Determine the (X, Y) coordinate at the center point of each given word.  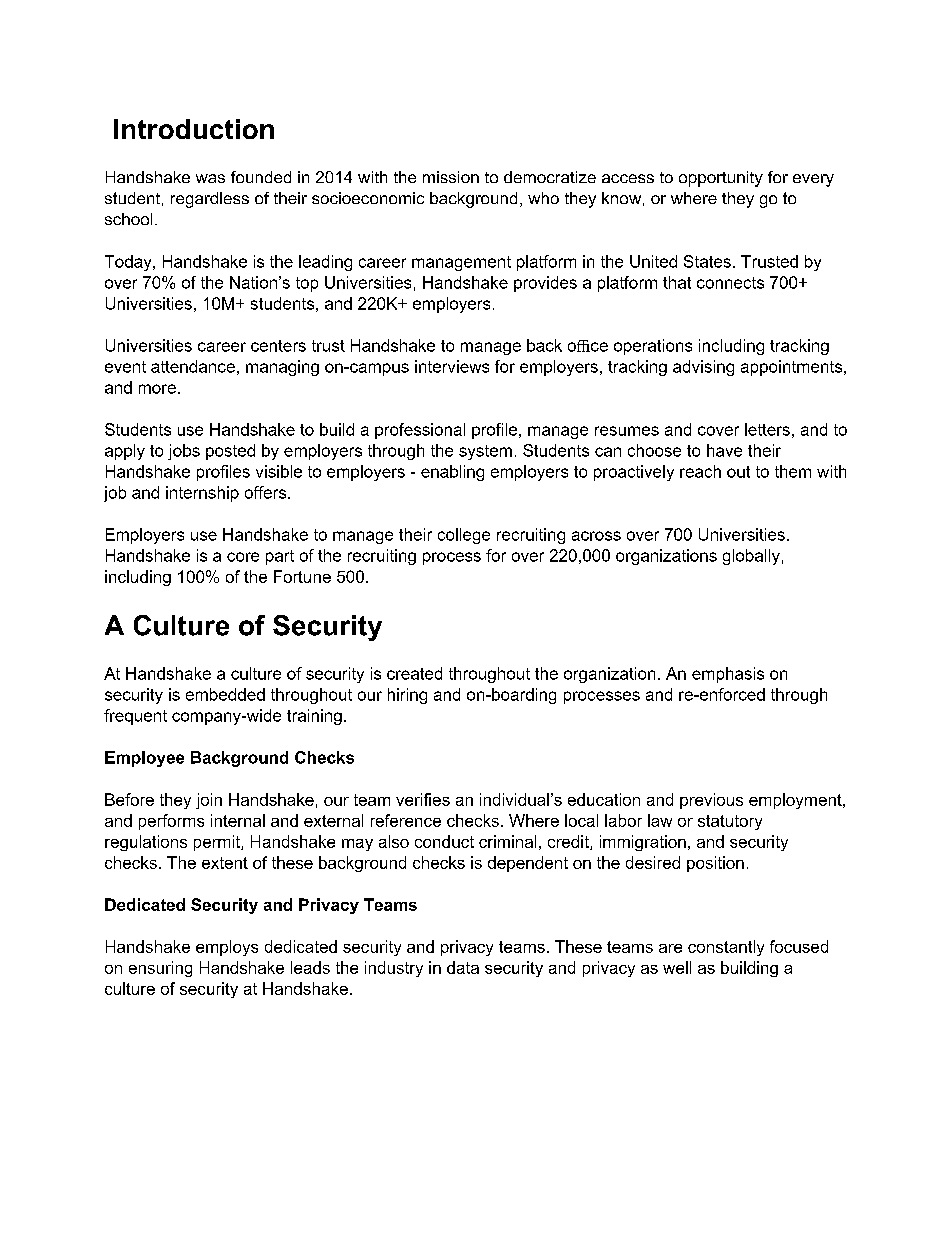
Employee (144, 759)
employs (227, 948)
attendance (193, 366)
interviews (452, 366)
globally (751, 557)
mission (451, 177)
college (464, 536)
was (210, 178)
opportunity (721, 179)
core (243, 557)
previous (711, 801)
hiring (407, 696)
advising (703, 368)
